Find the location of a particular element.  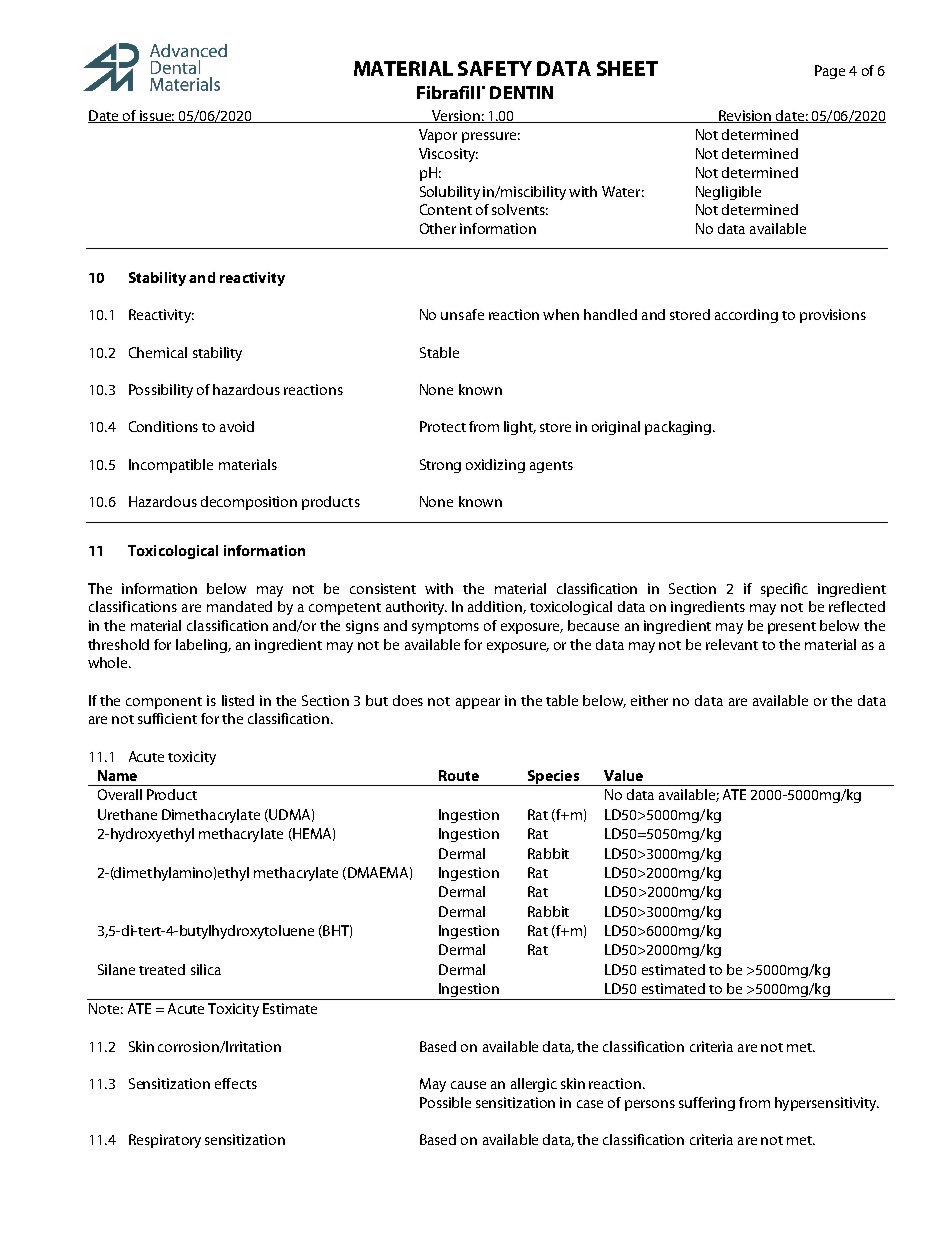

hypersensitivity is located at coordinates (826, 1104).
